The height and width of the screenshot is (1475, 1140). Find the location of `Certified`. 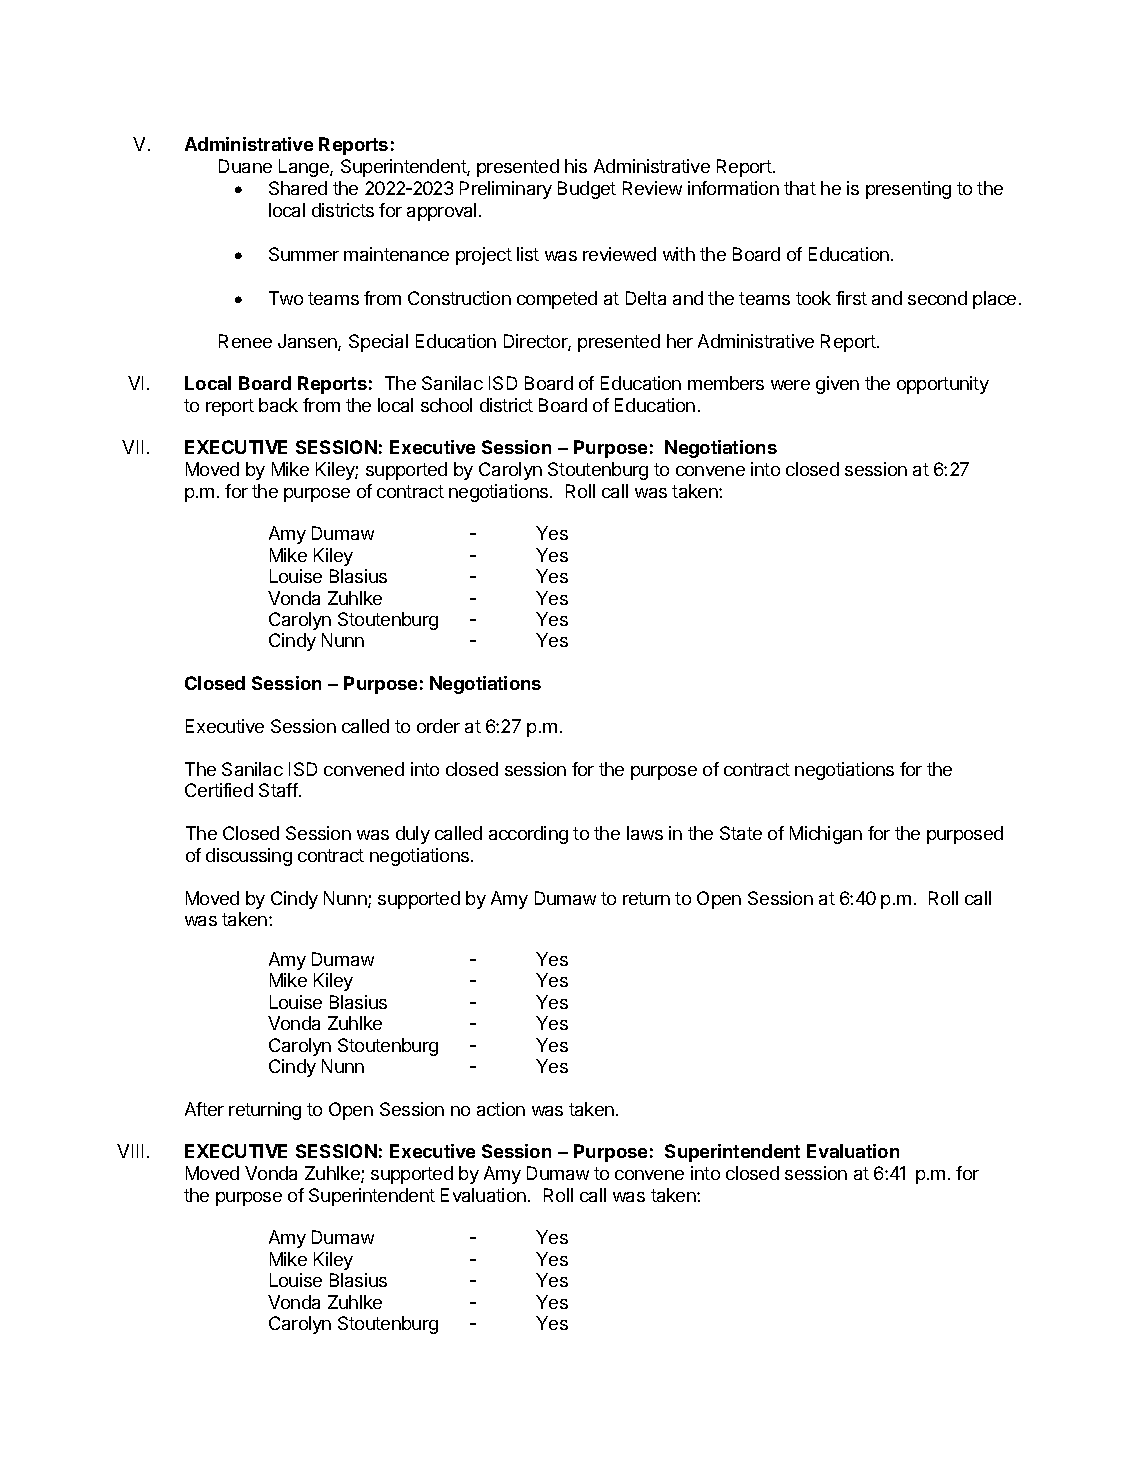

Certified is located at coordinates (219, 790).
